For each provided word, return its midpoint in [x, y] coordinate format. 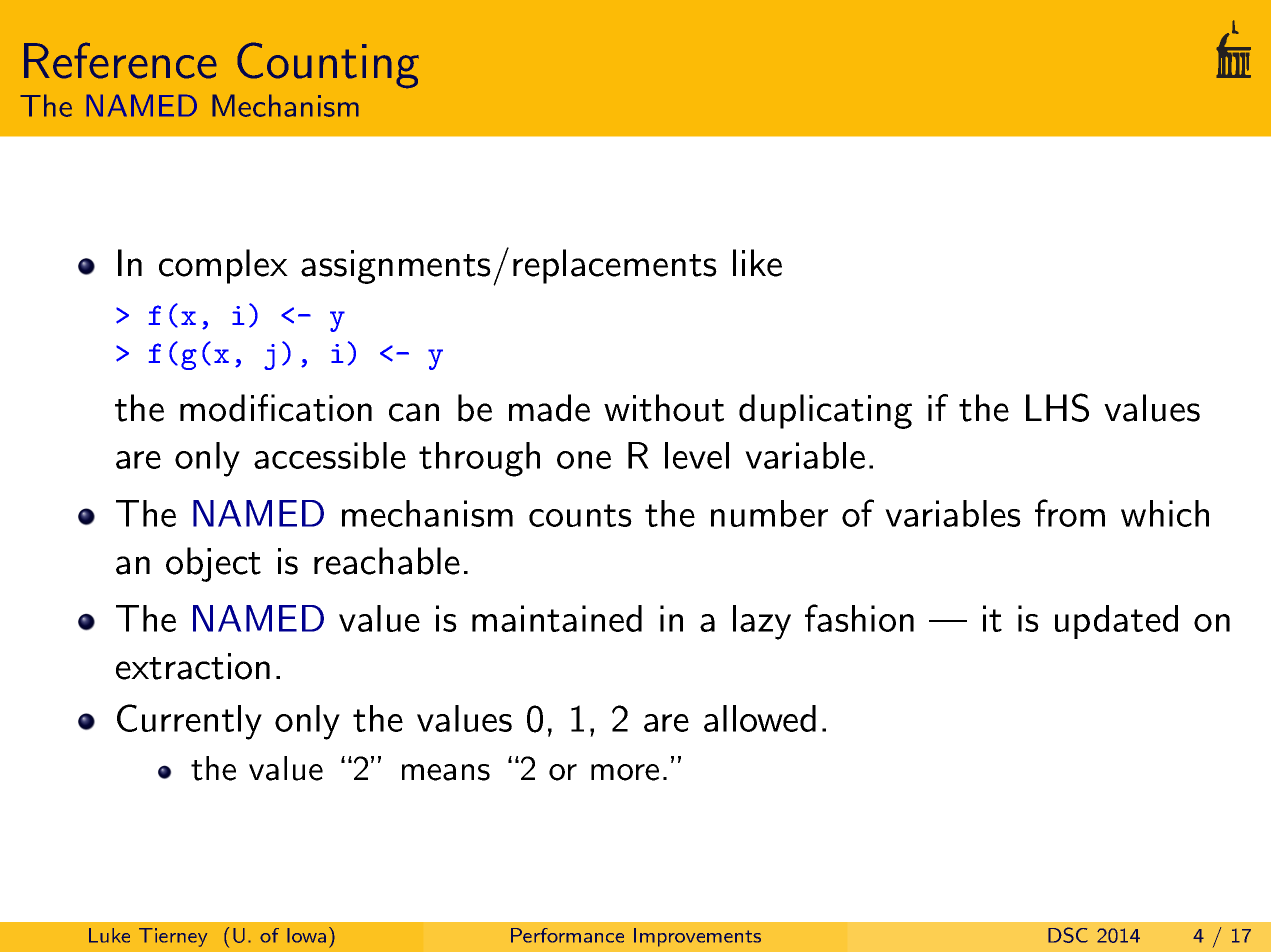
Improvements [697, 937]
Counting [328, 65]
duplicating [825, 411]
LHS [1057, 407]
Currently [189, 722]
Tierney [173, 937]
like [757, 263]
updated [1116, 622]
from [1070, 513]
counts [580, 515]
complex [223, 266]
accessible [330, 455]
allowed [760, 718]
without [664, 408]
